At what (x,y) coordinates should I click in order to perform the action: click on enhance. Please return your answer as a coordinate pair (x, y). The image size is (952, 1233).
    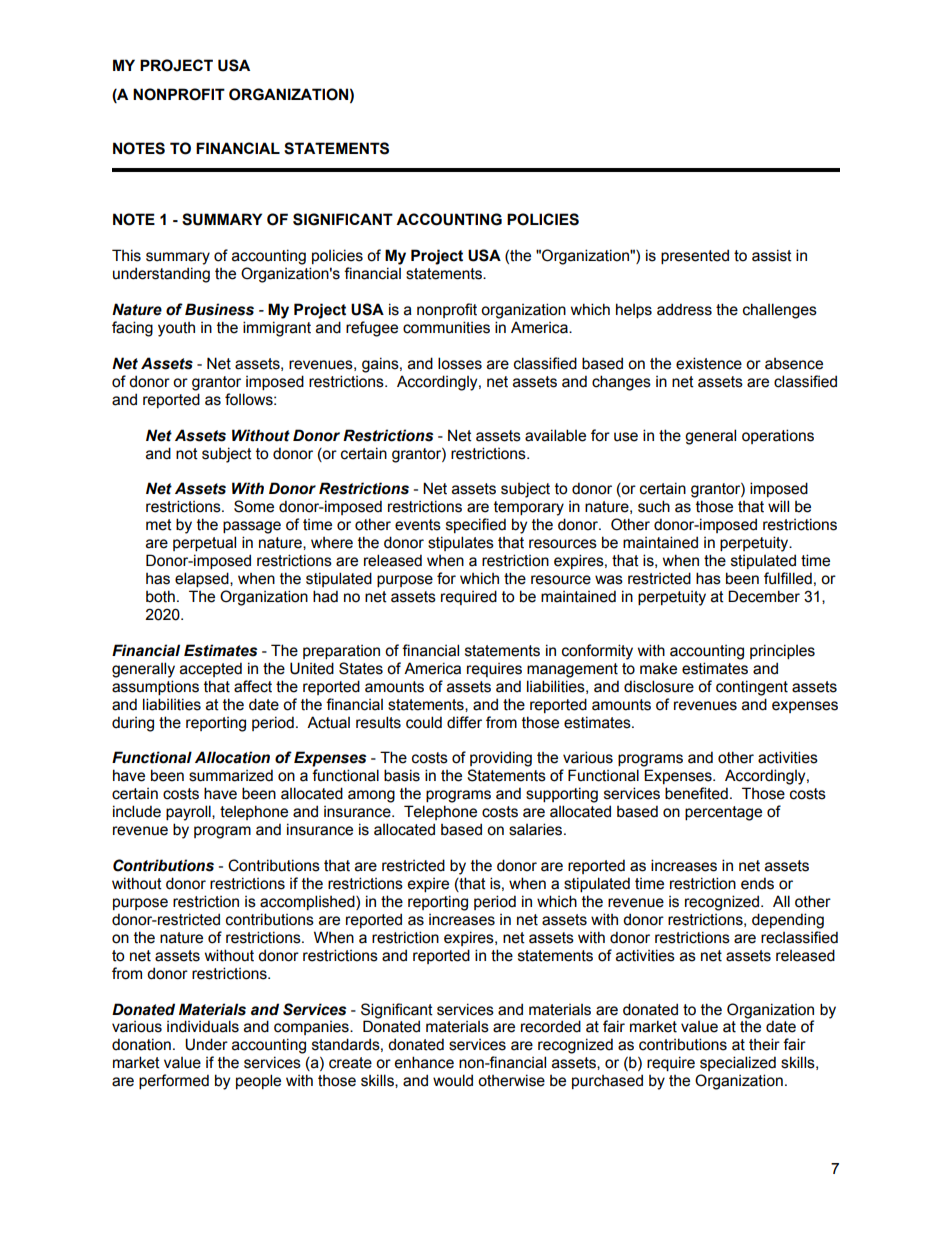
    Looking at the image, I should click on (424, 1062).
